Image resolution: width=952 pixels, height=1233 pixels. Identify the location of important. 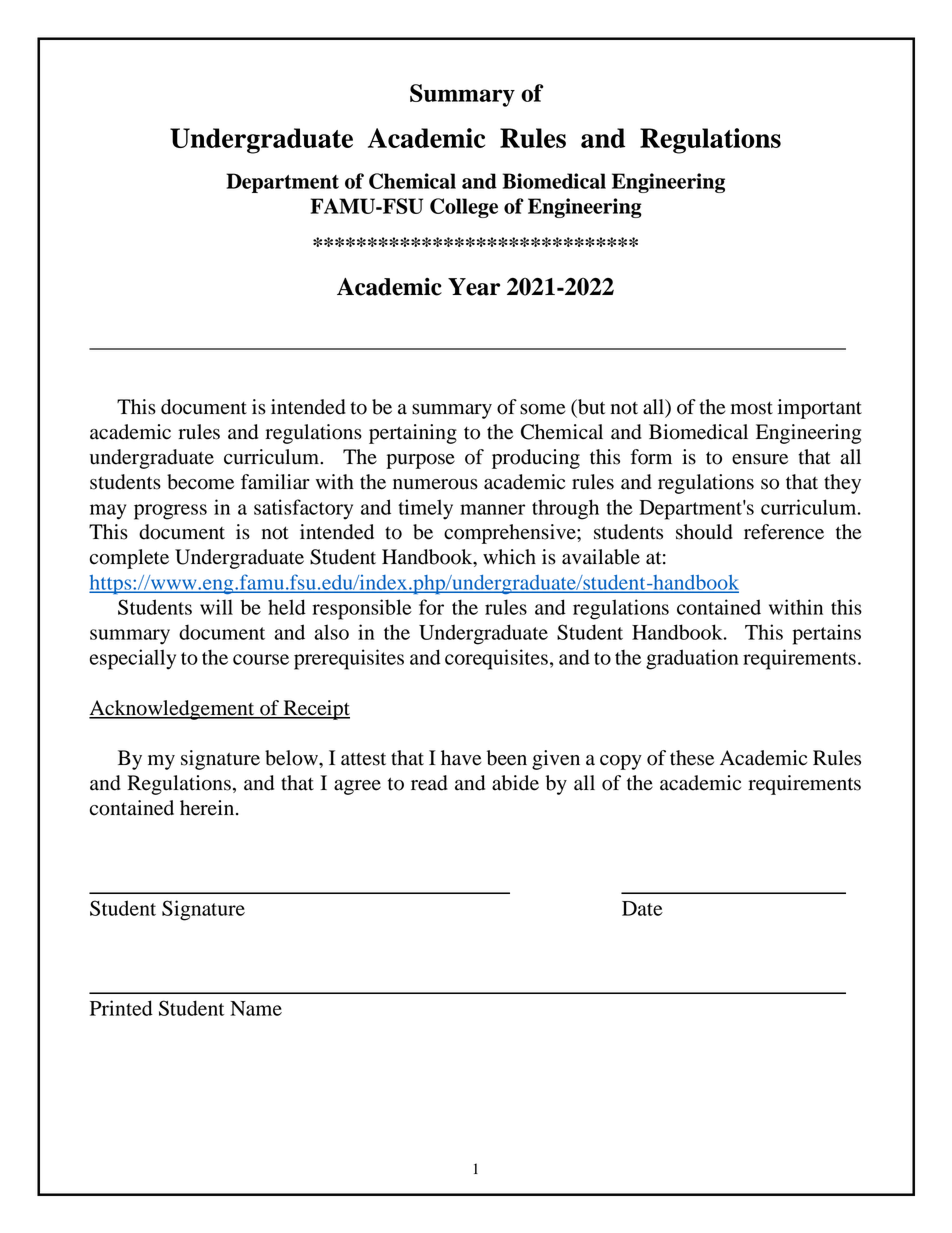
(820, 409).
